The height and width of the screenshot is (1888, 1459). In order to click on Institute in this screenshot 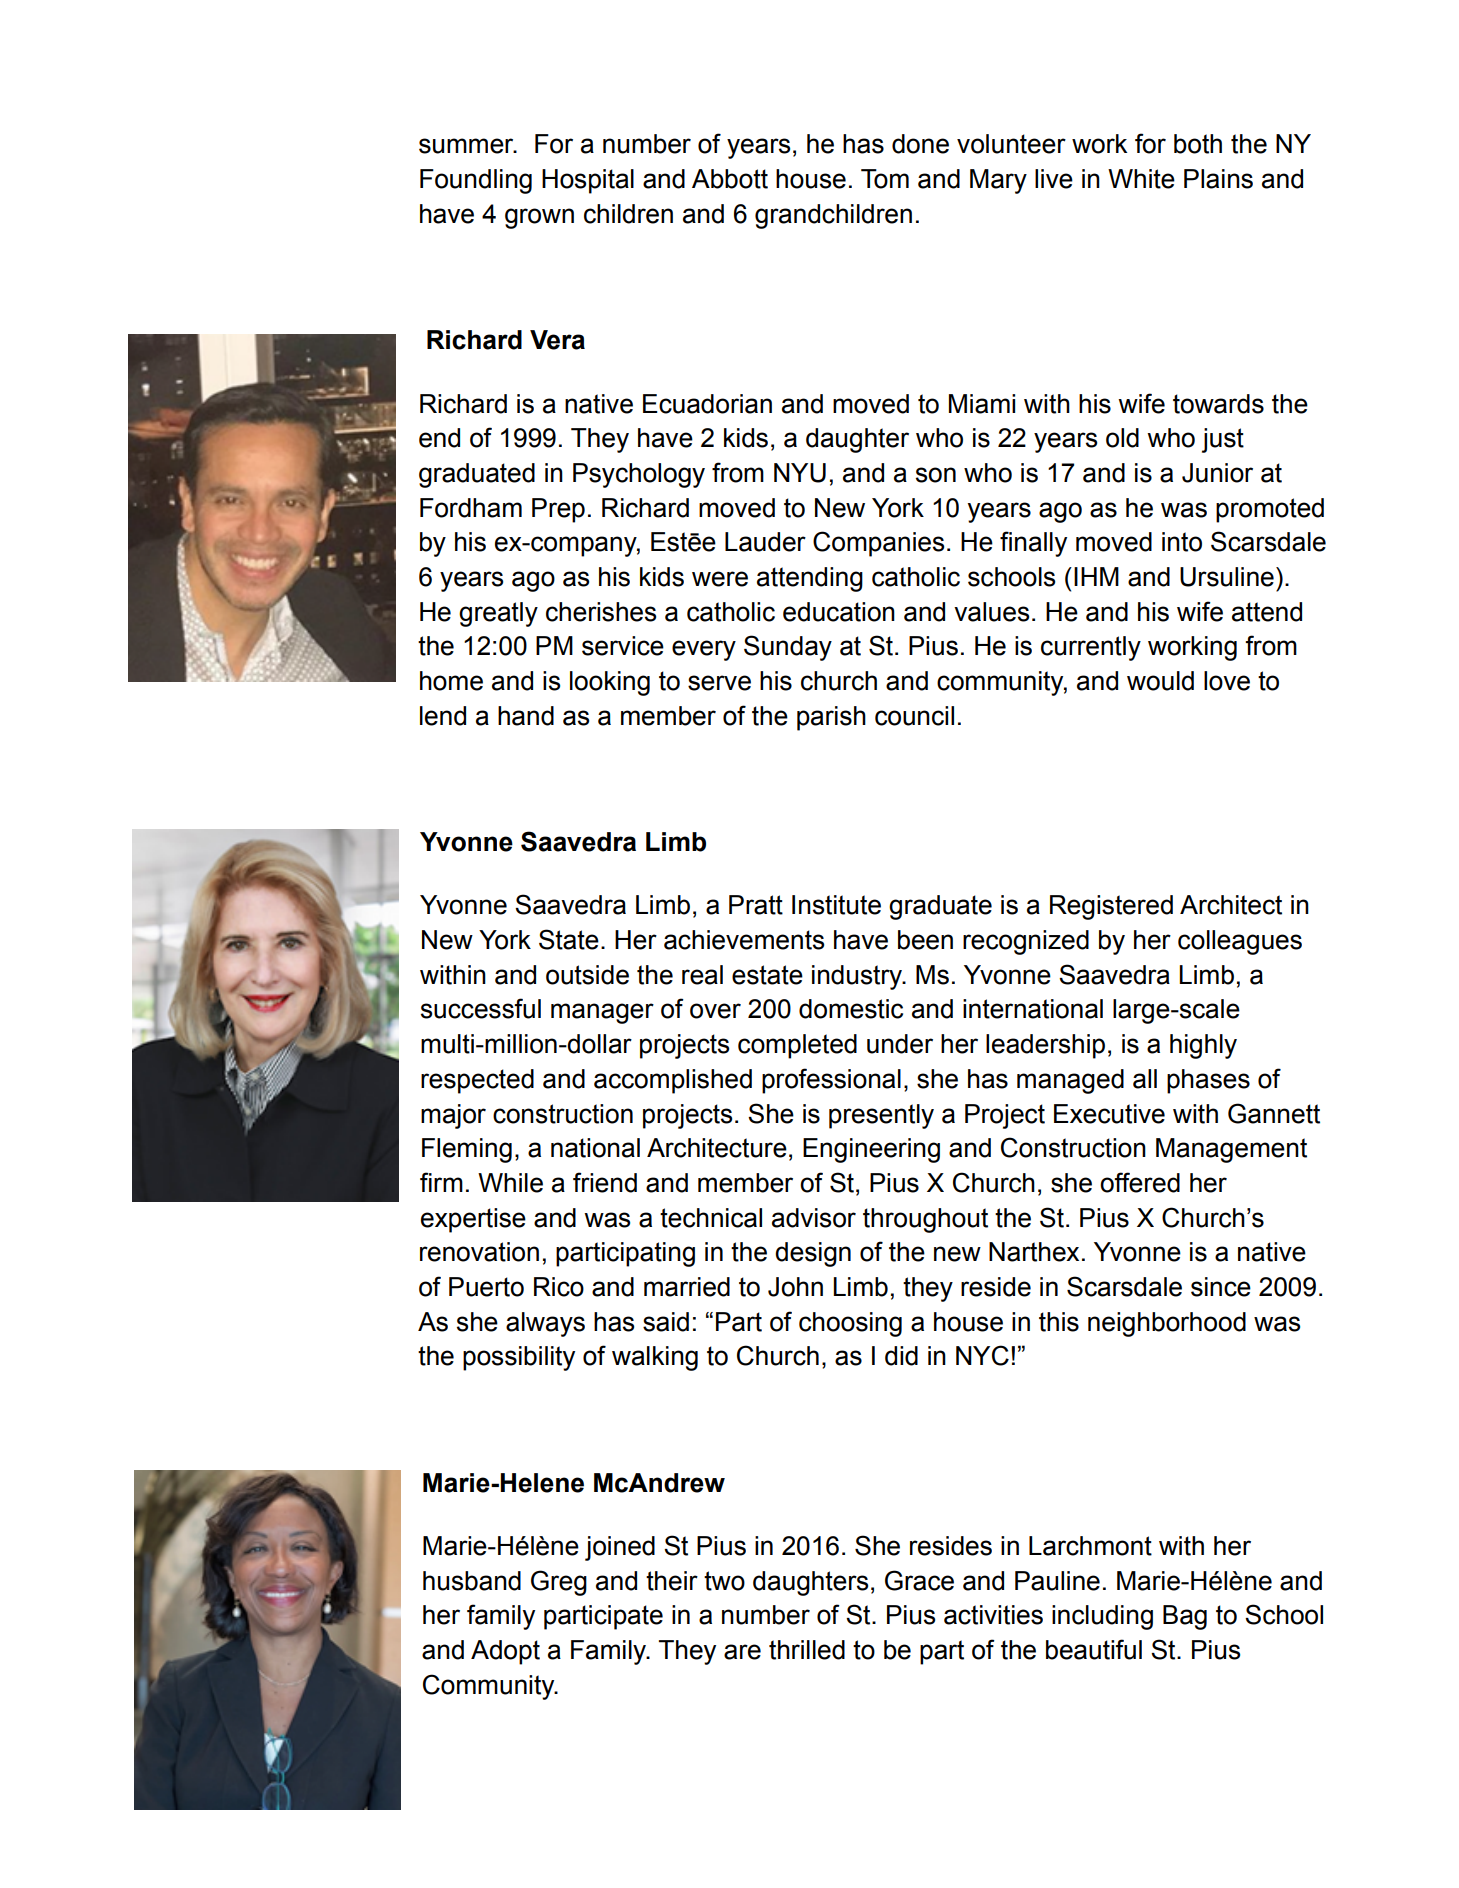, I will do `click(836, 905)`.
